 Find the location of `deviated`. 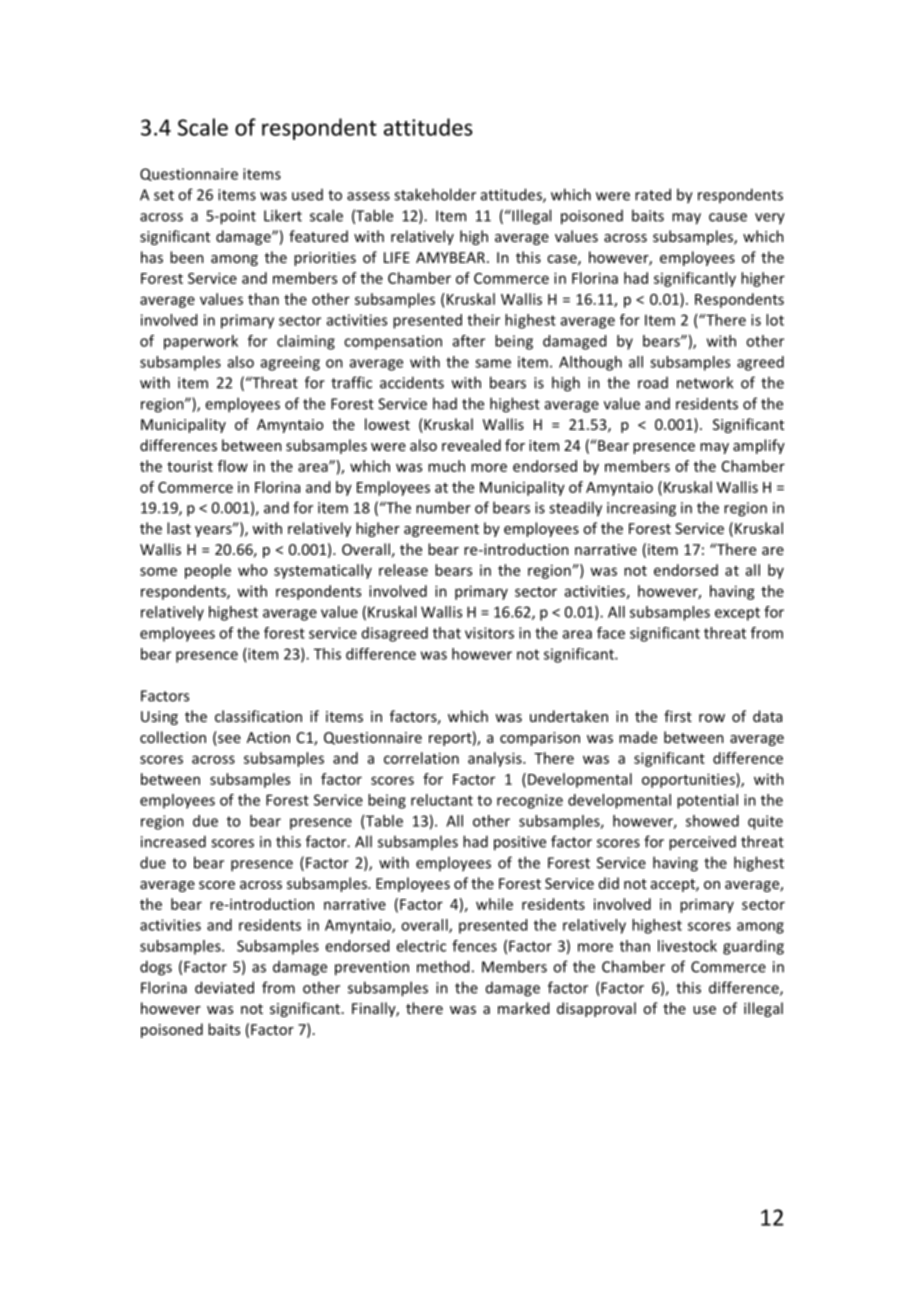

deviated is located at coordinates (224, 987).
